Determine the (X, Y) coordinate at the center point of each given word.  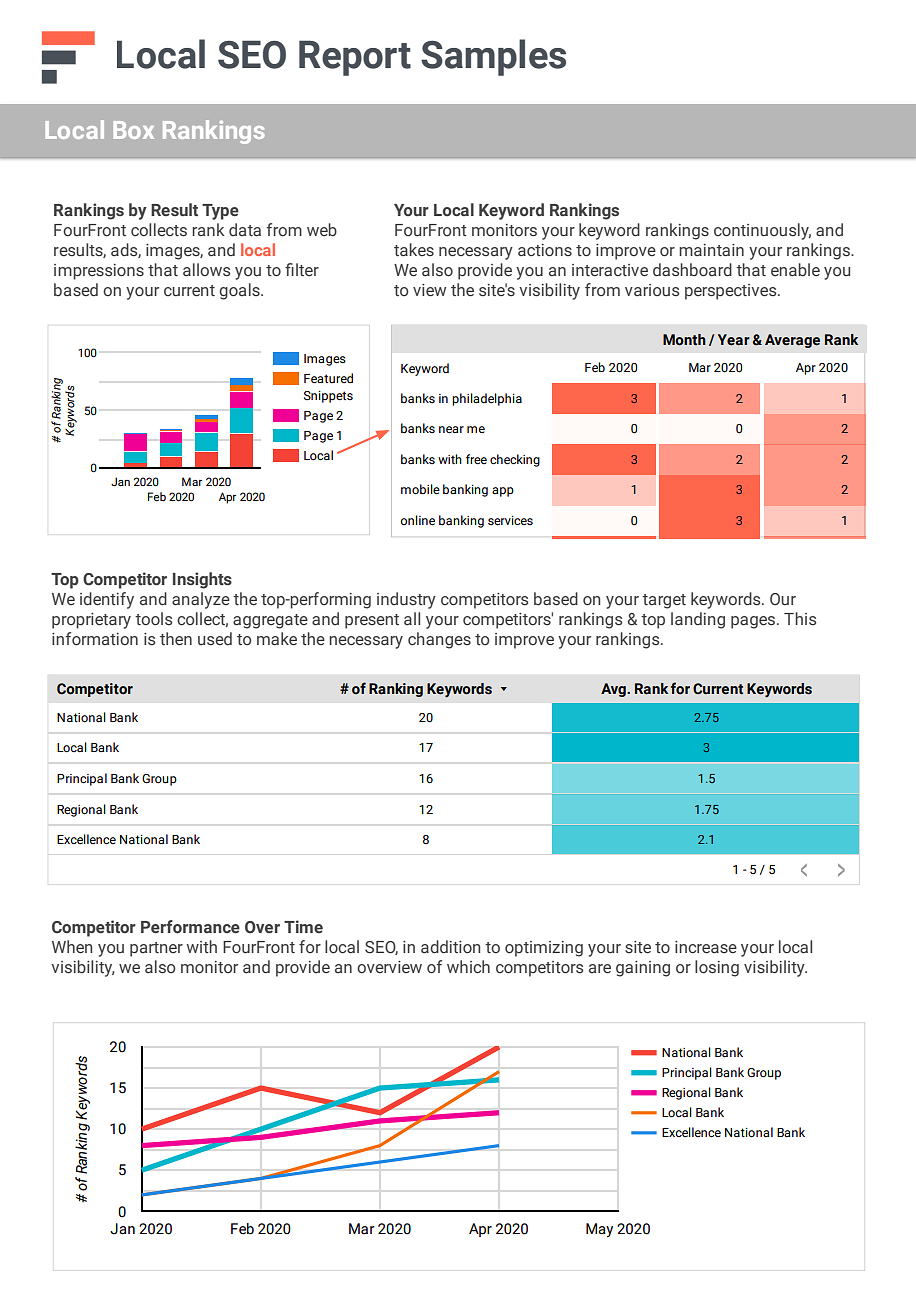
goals (240, 291)
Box (133, 130)
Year (734, 340)
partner (156, 949)
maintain (711, 250)
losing (717, 968)
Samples (493, 57)
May (599, 1230)
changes (439, 640)
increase (706, 947)
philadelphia (487, 399)
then (176, 639)
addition (450, 946)
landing (698, 620)
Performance (190, 927)
